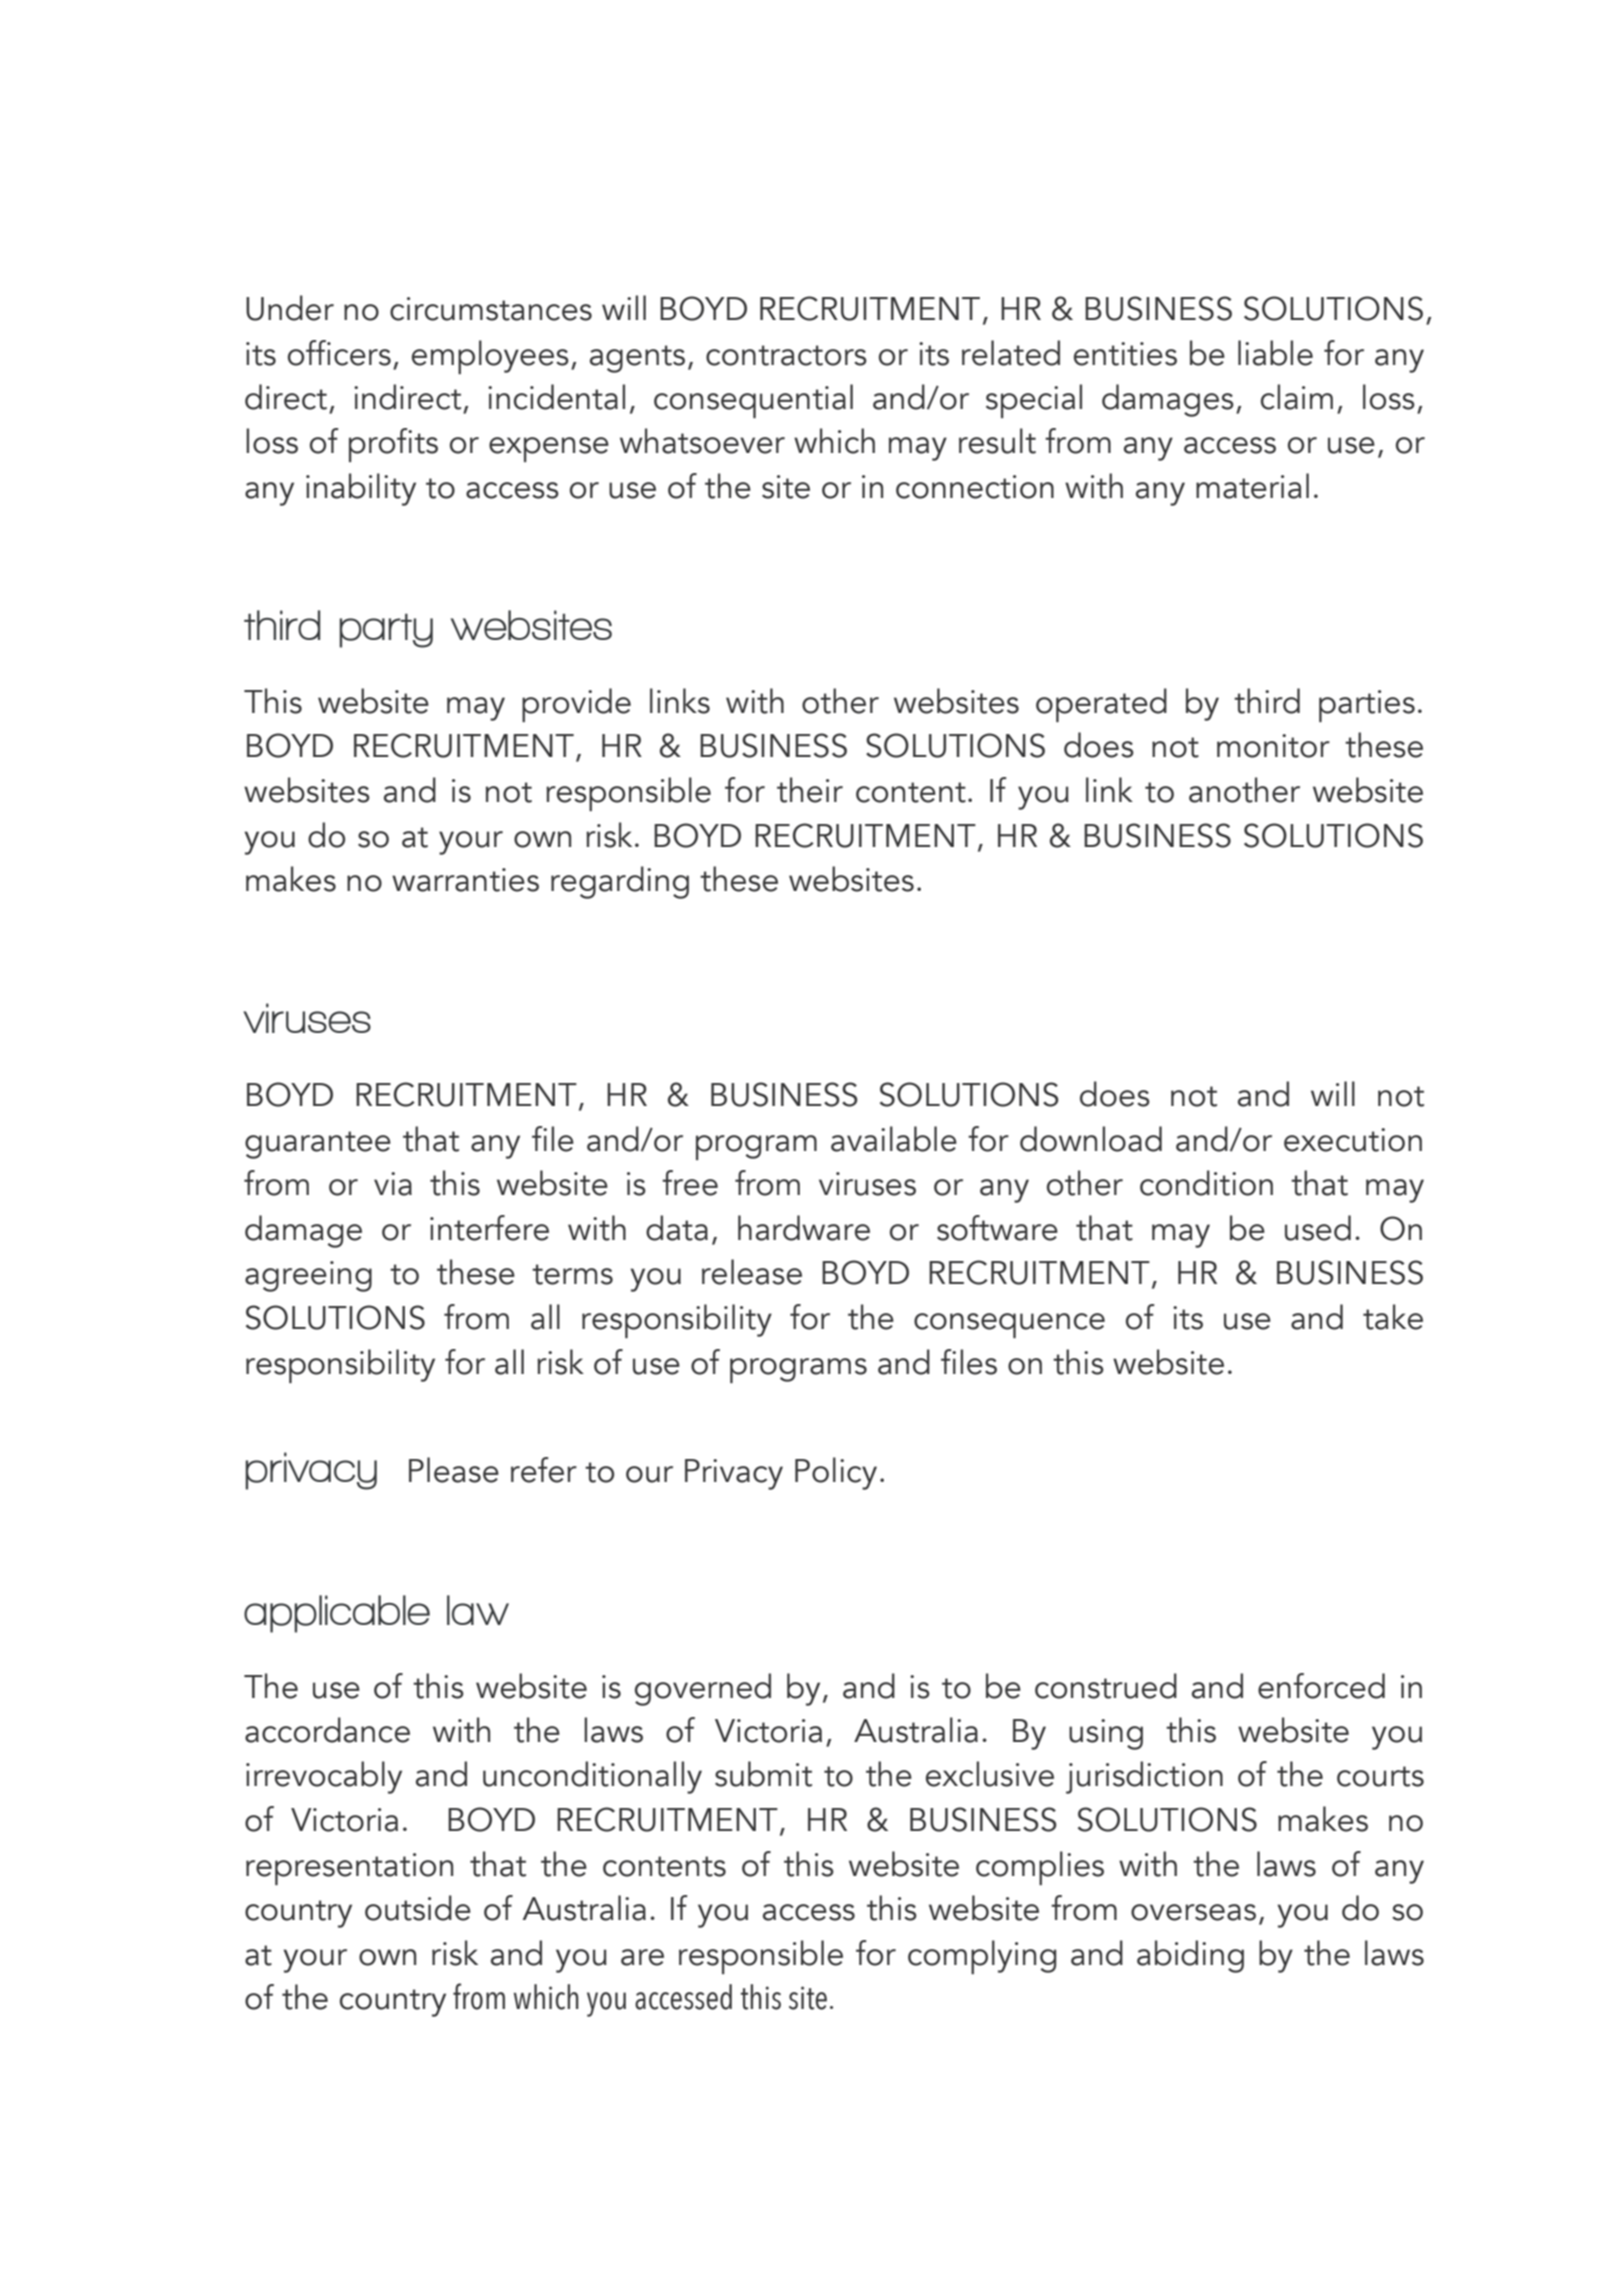 Image resolution: width=1617 pixels, height=2287 pixels. Describe the element at coordinates (836, 1473) in the screenshot. I see `Policy` at that location.
